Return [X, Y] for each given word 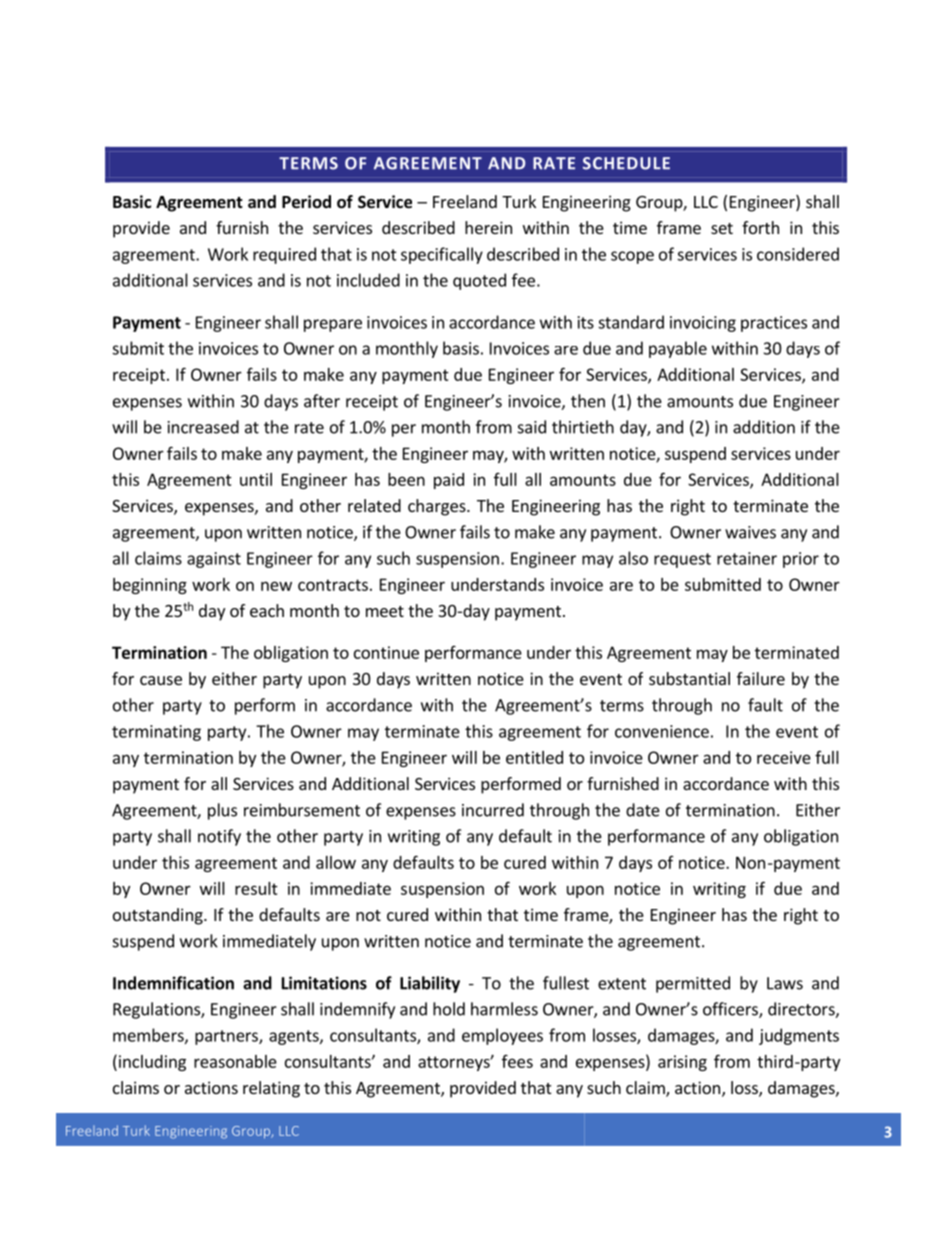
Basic [132, 201]
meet [385, 611]
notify [219, 837]
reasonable [235, 1061]
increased [203, 427]
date [643, 810]
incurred [493, 810]
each [267, 610]
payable [678, 349]
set [722, 228]
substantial [689, 678]
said [532, 427]
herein [488, 227]
